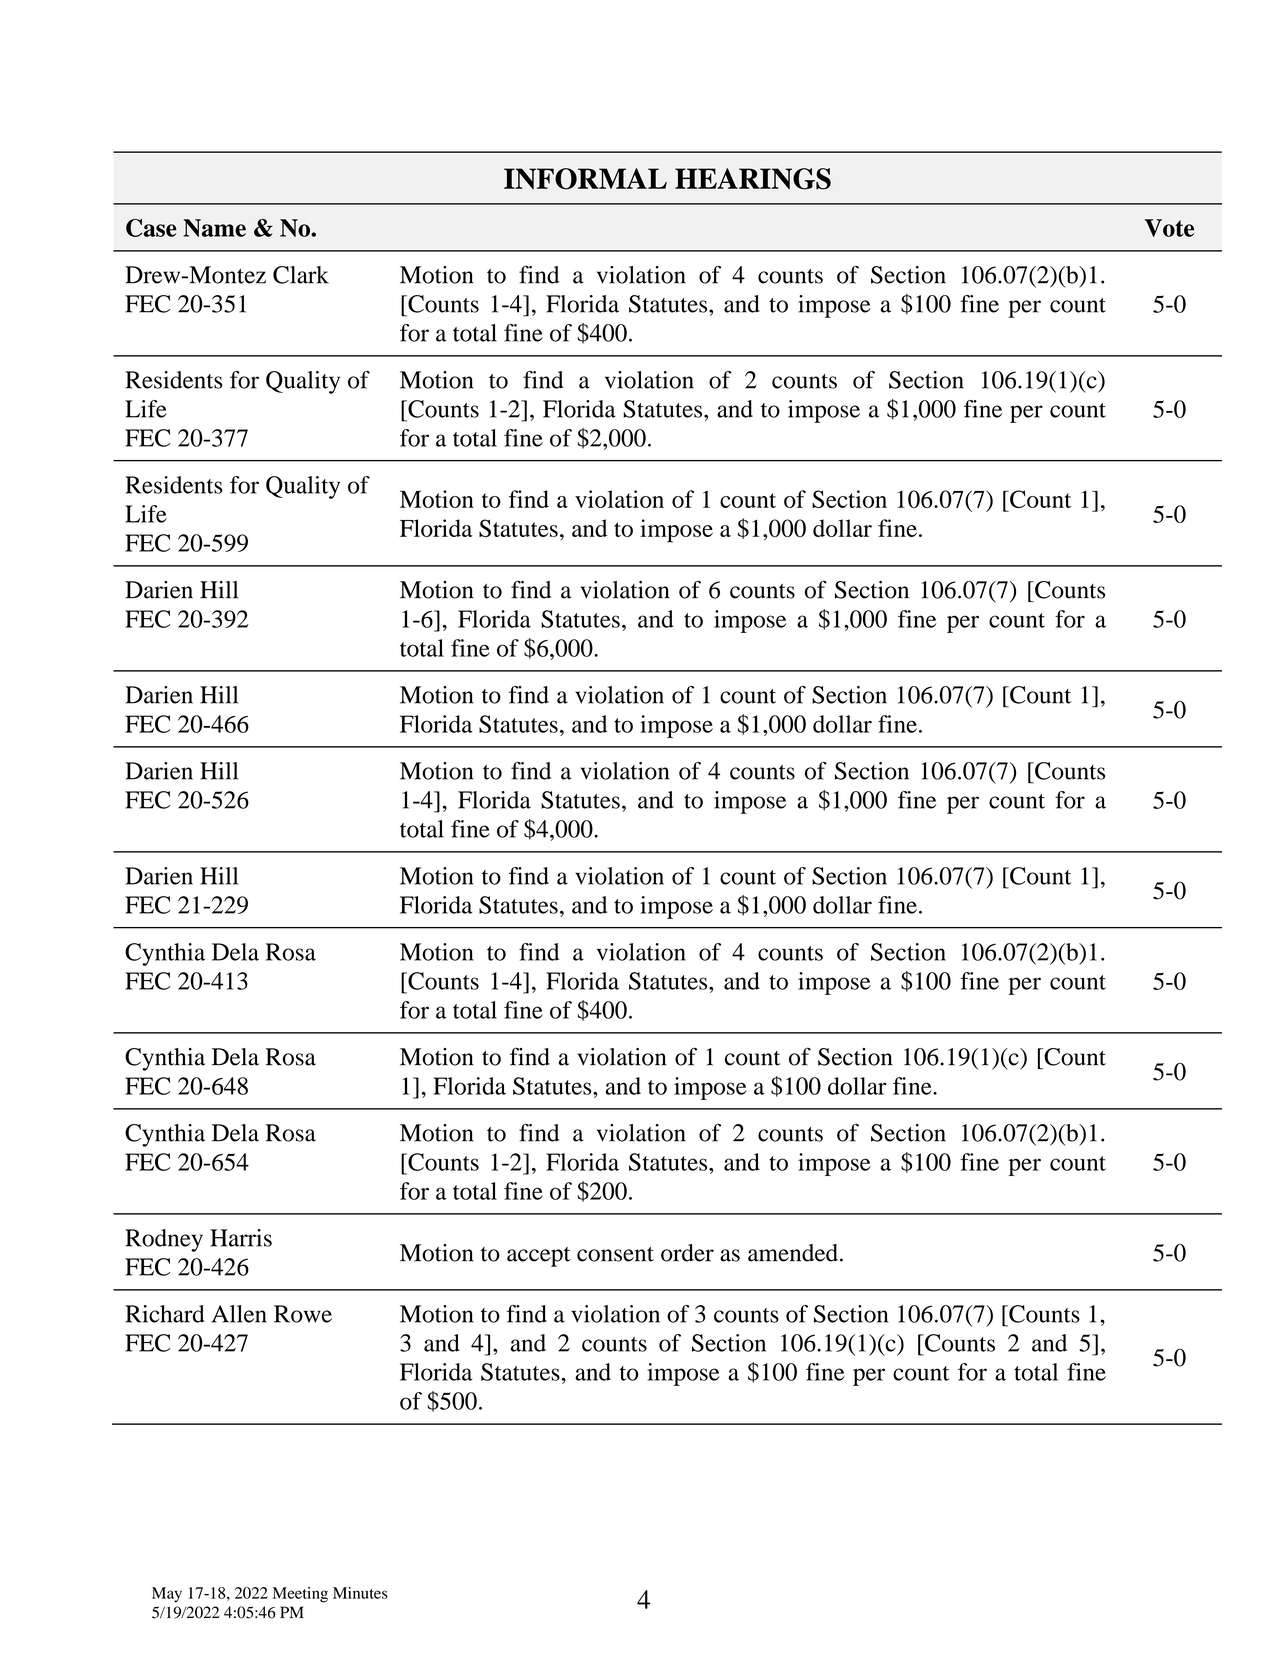 The width and height of the screenshot is (1288, 1667). Describe the element at coordinates (1169, 228) in the screenshot. I see `Vote` at that location.
